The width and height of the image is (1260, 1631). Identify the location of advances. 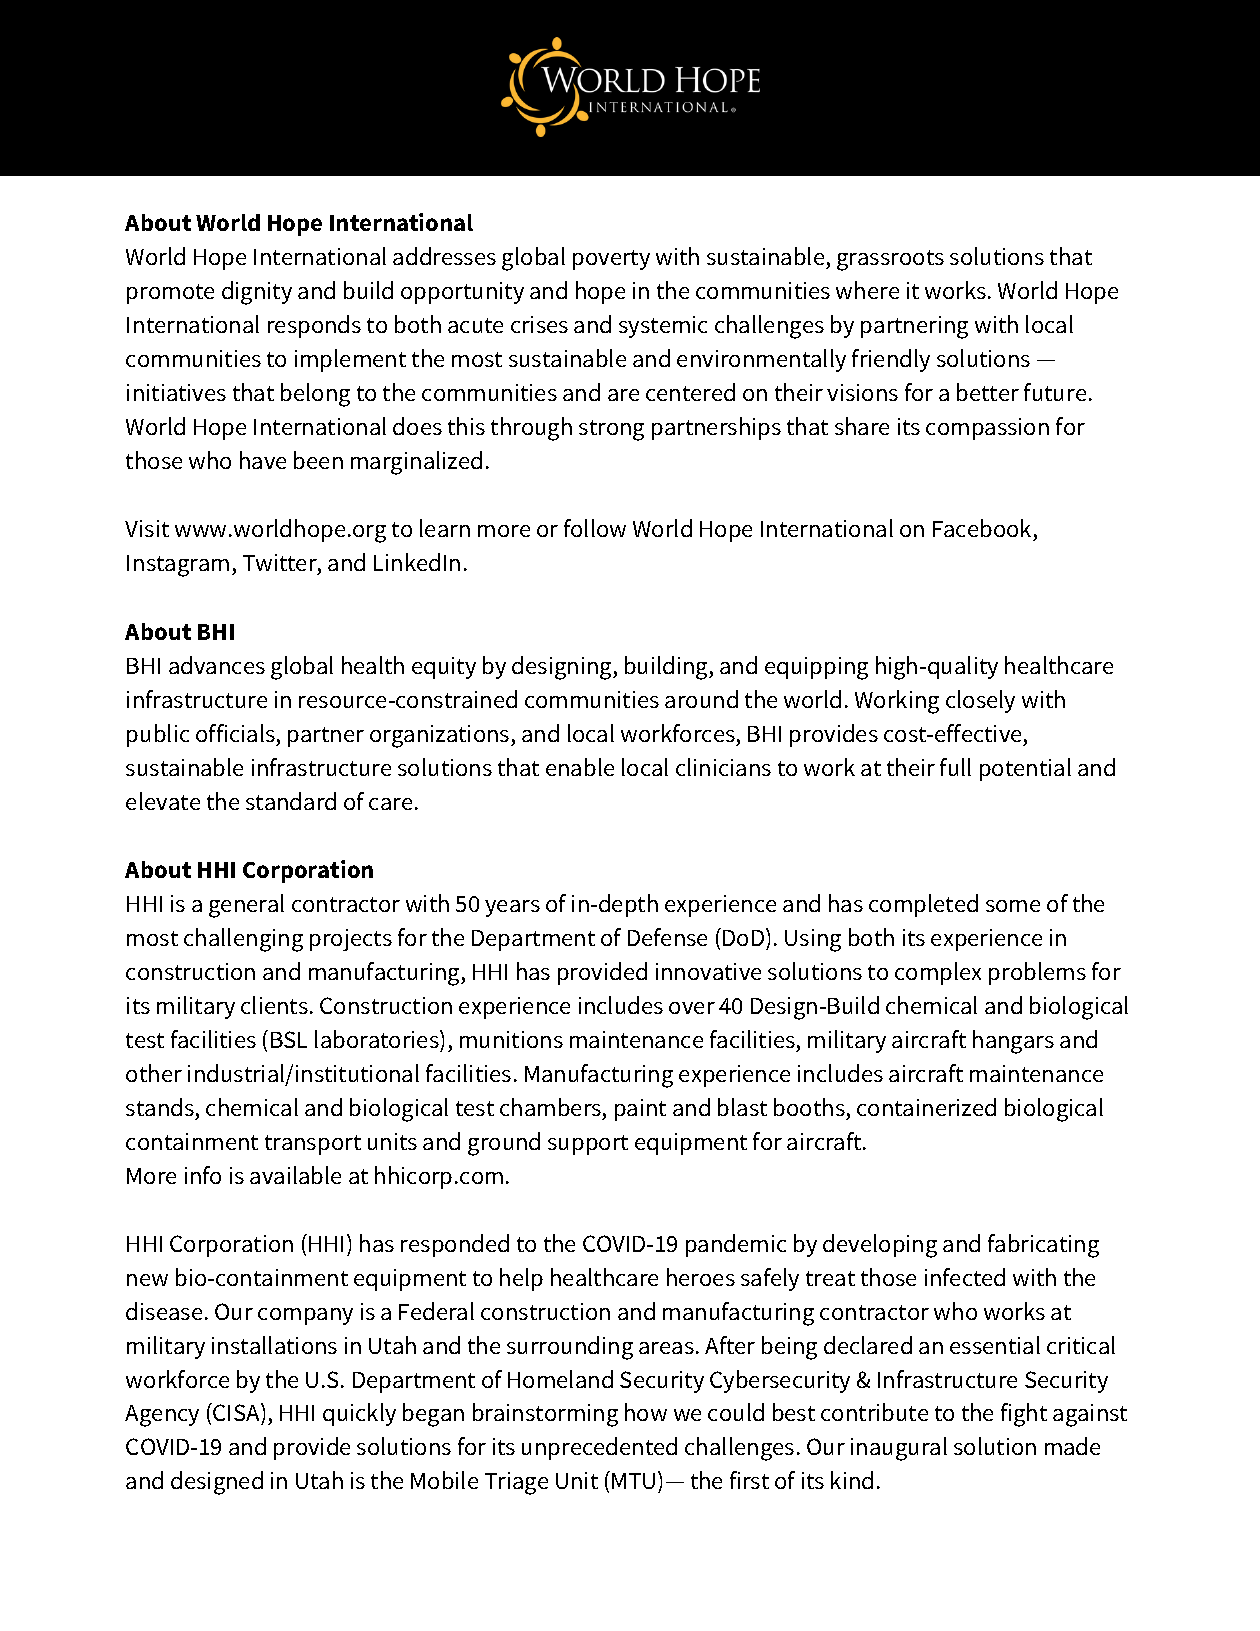
(217, 665).
